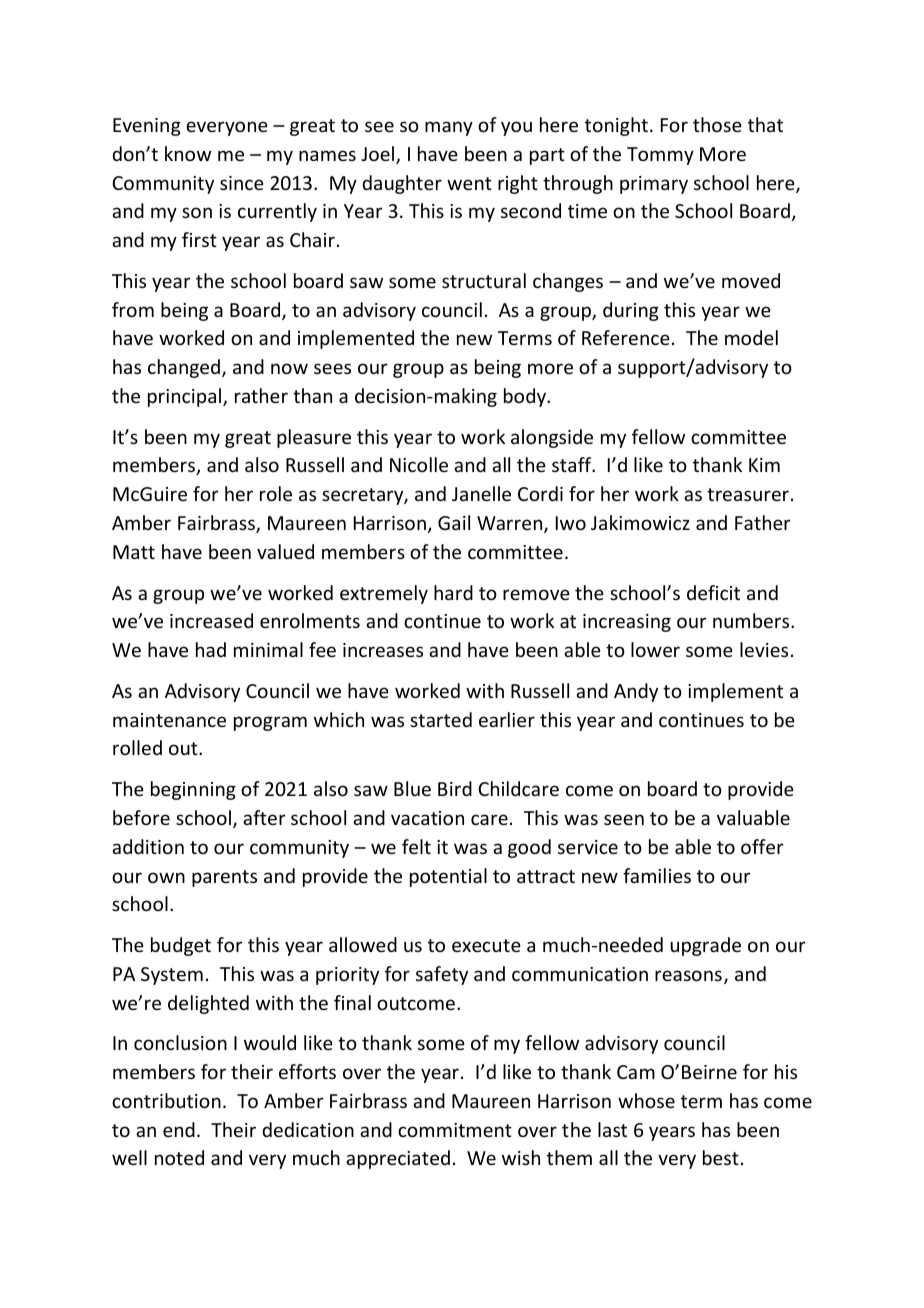  I want to click on Tommy, so click(660, 156).
